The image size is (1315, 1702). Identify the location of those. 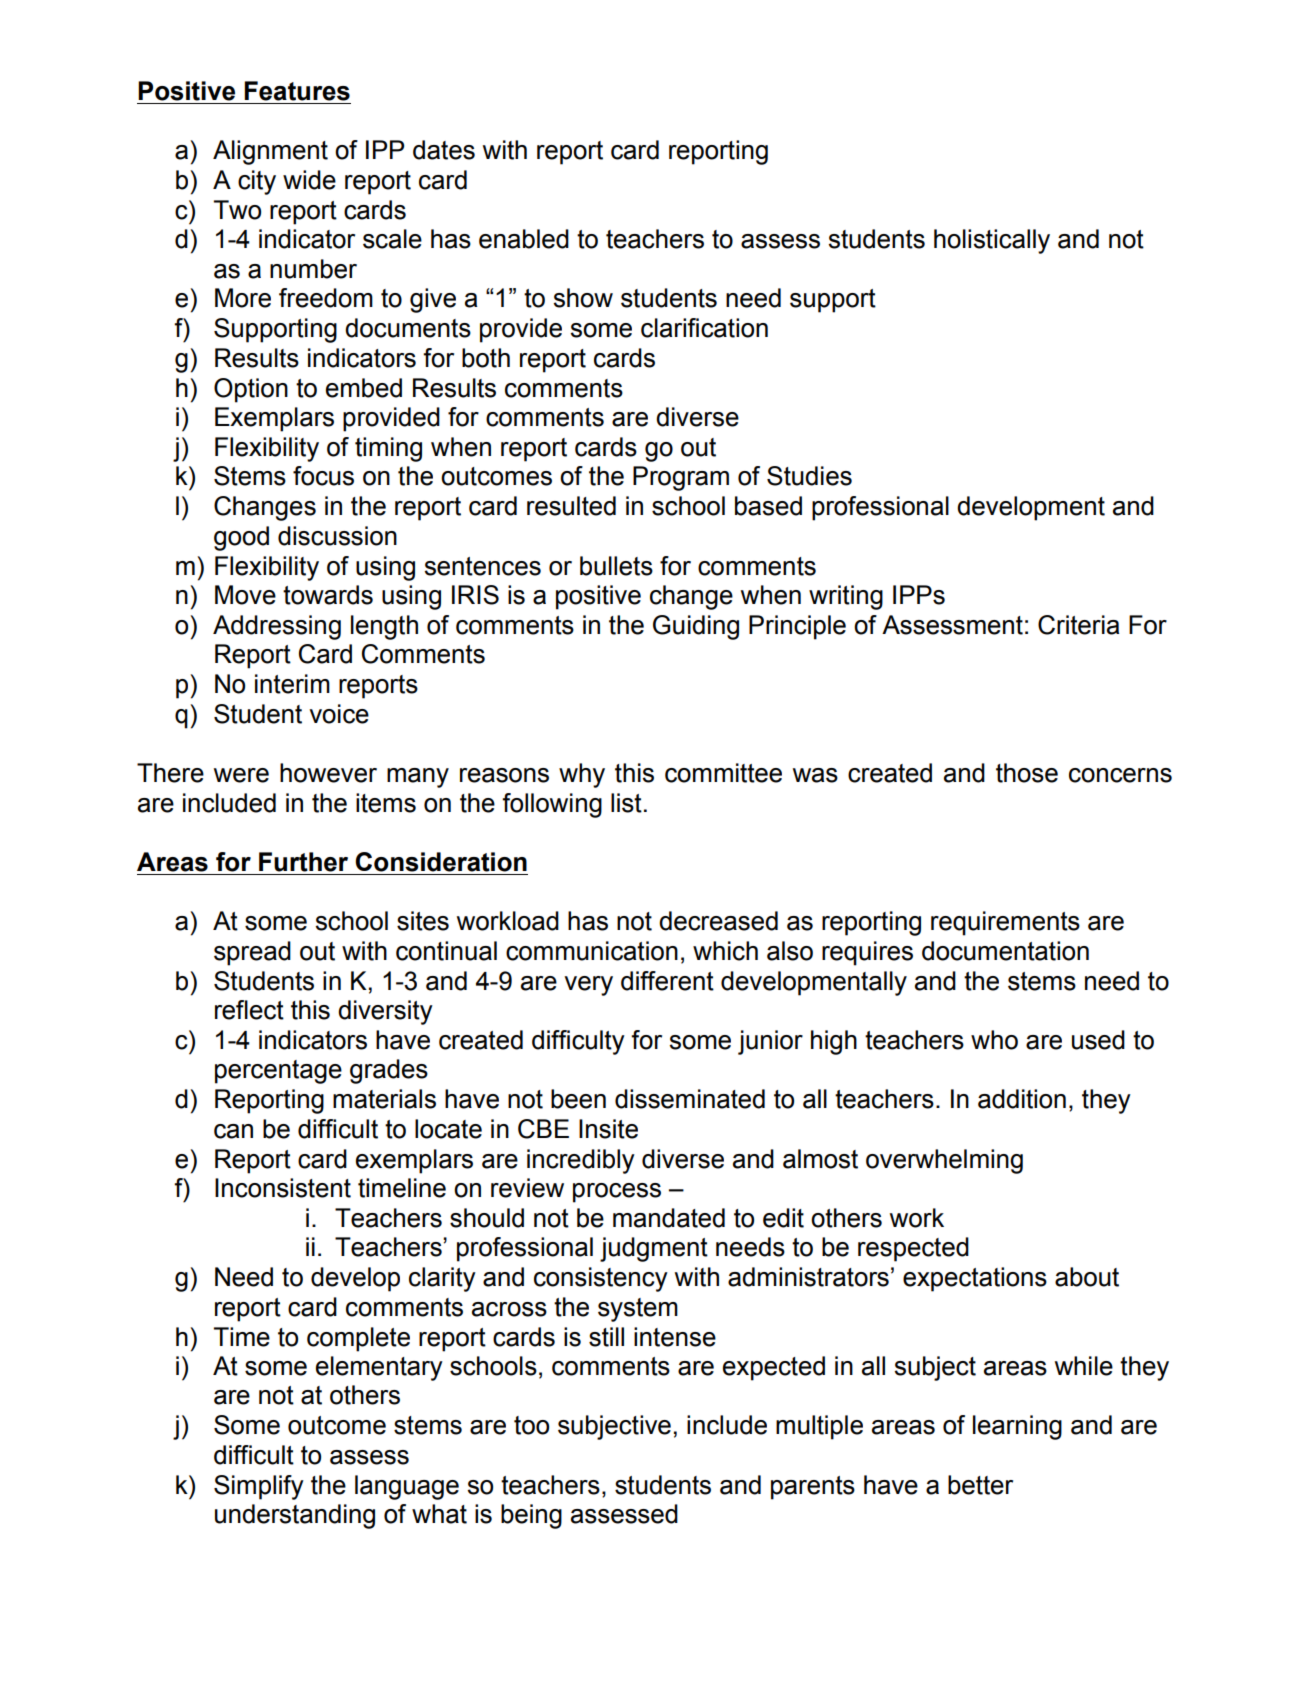
(1027, 773).
